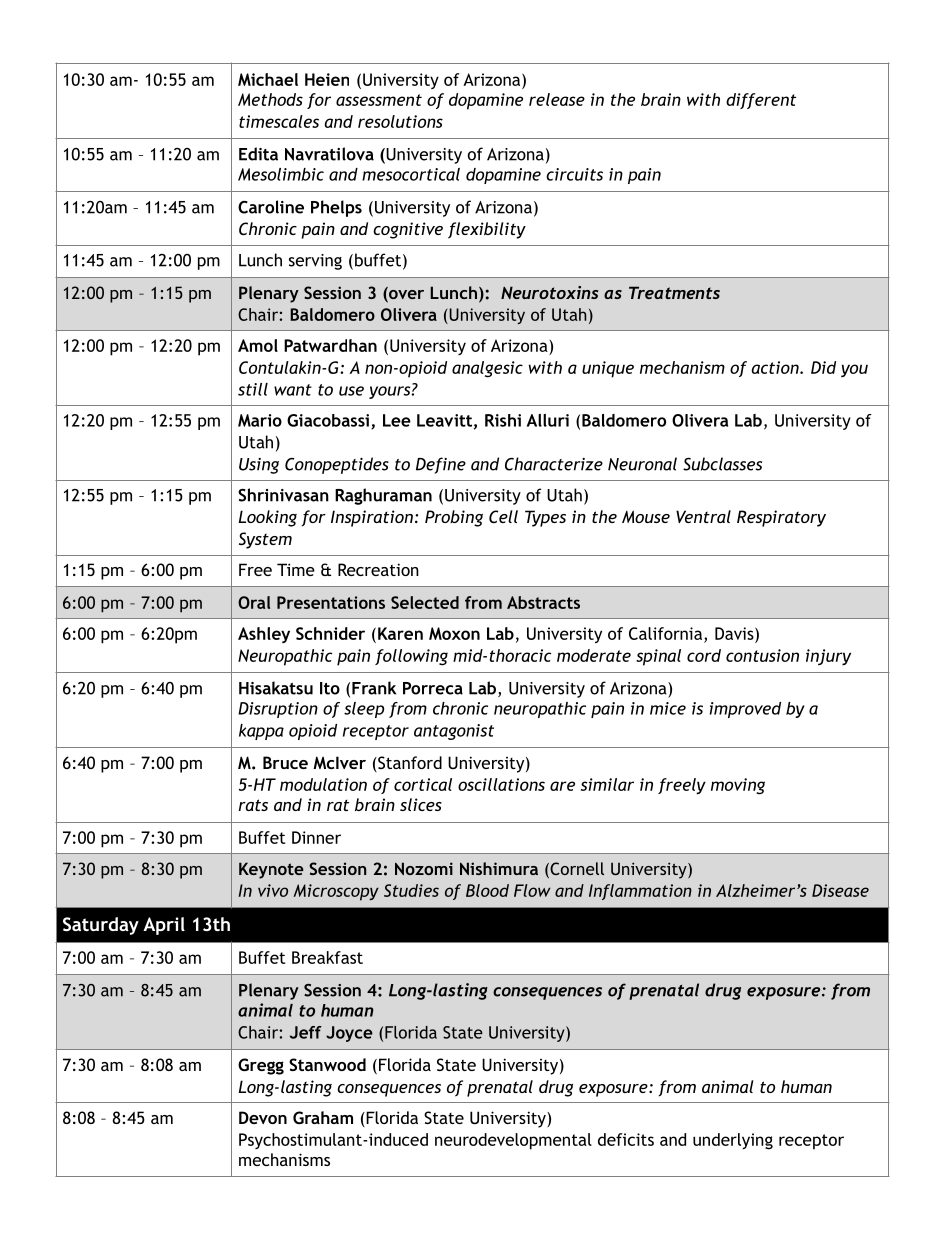 The image size is (952, 1233). Describe the element at coordinates (254, 602) in the document. I see `Oral` at that location.
